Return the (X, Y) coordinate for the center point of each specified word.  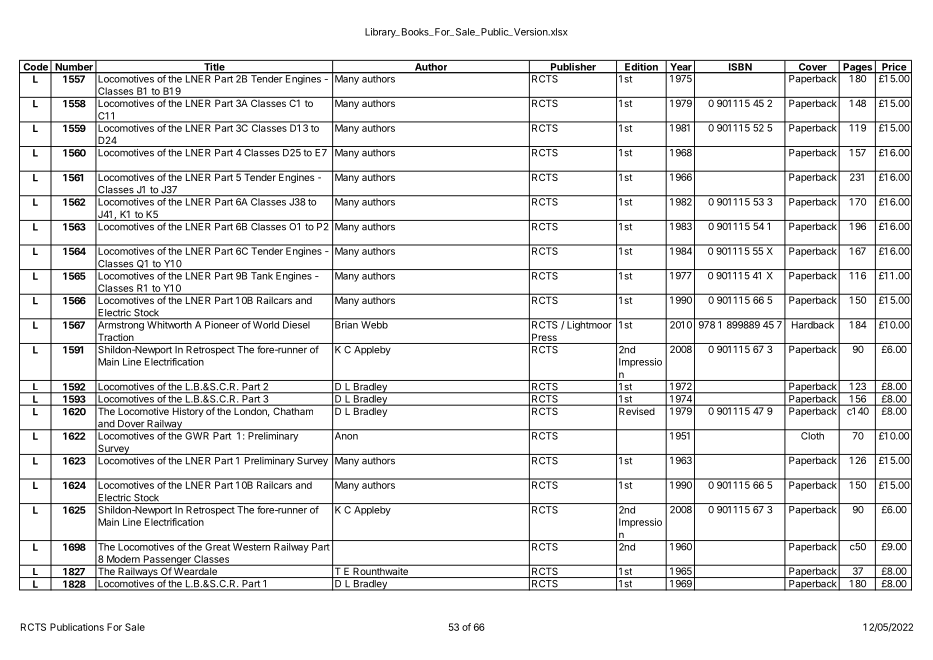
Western (251, 547)
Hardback (812, 324)
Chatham (293, 410)
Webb (374, 324)
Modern (123, 560)
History (187, 411)
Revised (636, 410)
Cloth (812, 435)
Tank (262, 276)
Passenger (167, 560)
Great (217, 547)
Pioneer (222, 324)
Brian (346, 324)
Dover (131, 425)
